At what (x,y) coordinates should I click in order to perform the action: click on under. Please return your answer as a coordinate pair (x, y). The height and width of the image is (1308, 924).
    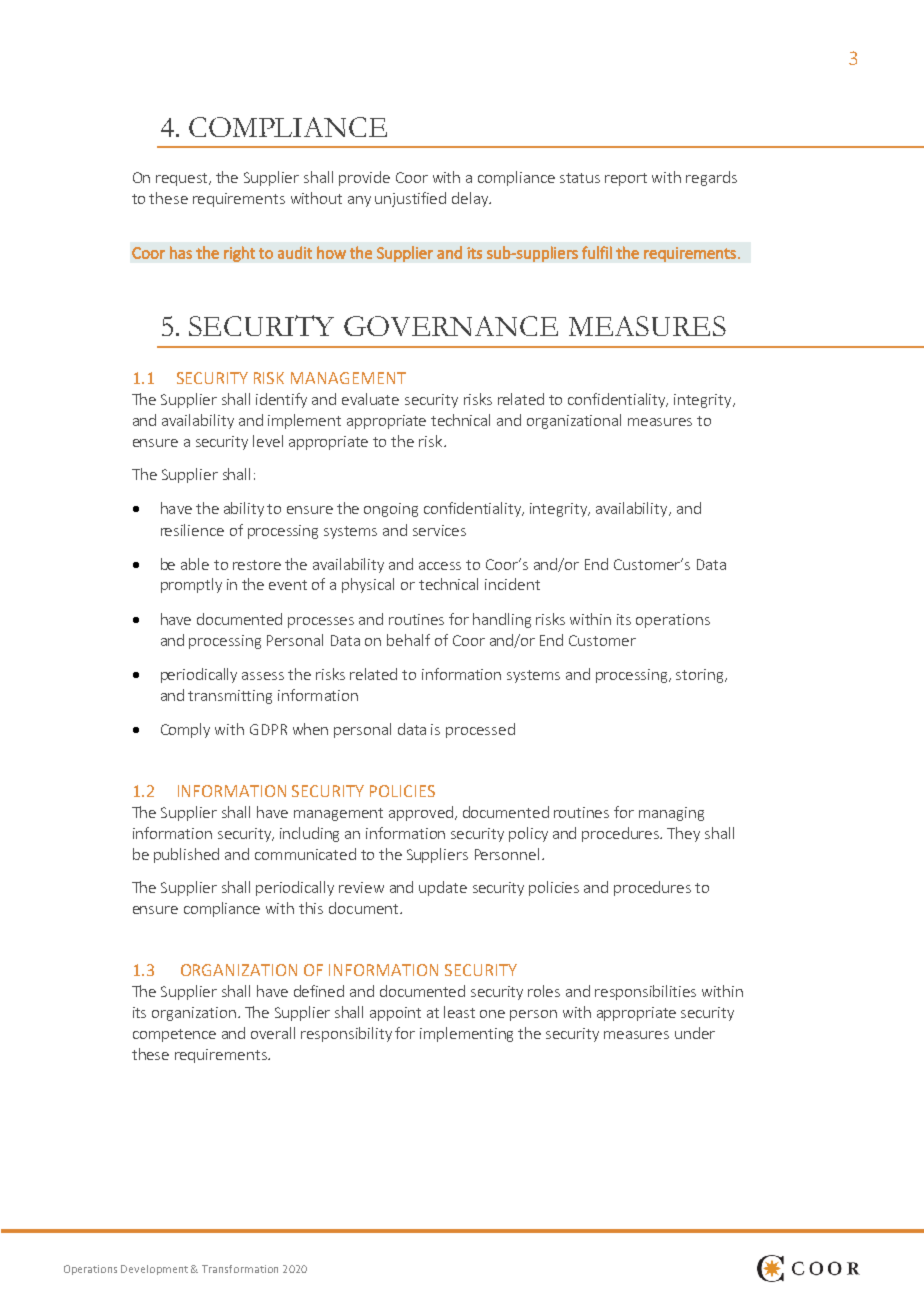
    Looking at the image, I should click on (695, 1033).
